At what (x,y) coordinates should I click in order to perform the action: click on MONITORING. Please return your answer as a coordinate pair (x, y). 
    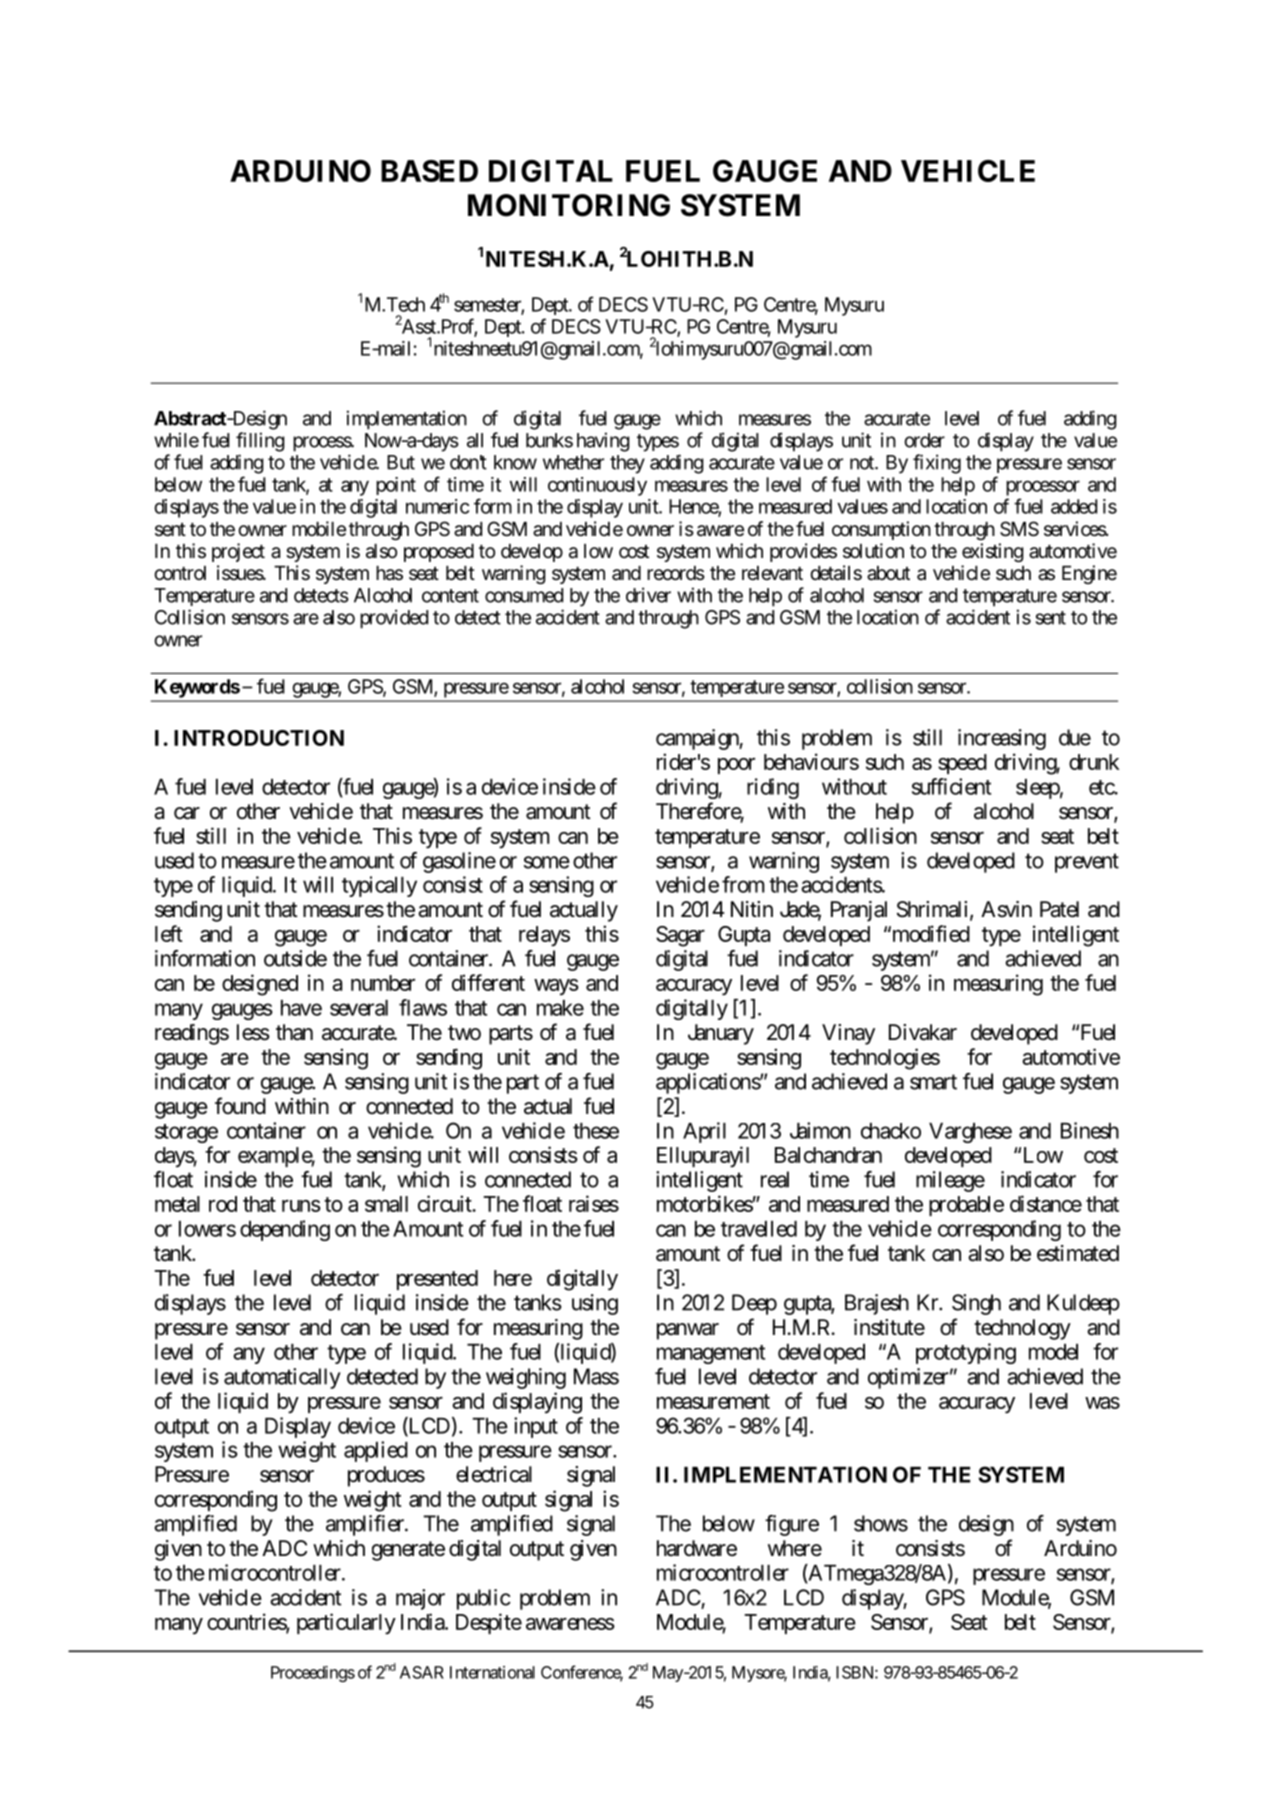
    Looking at the image, I should click on (569, 205).
